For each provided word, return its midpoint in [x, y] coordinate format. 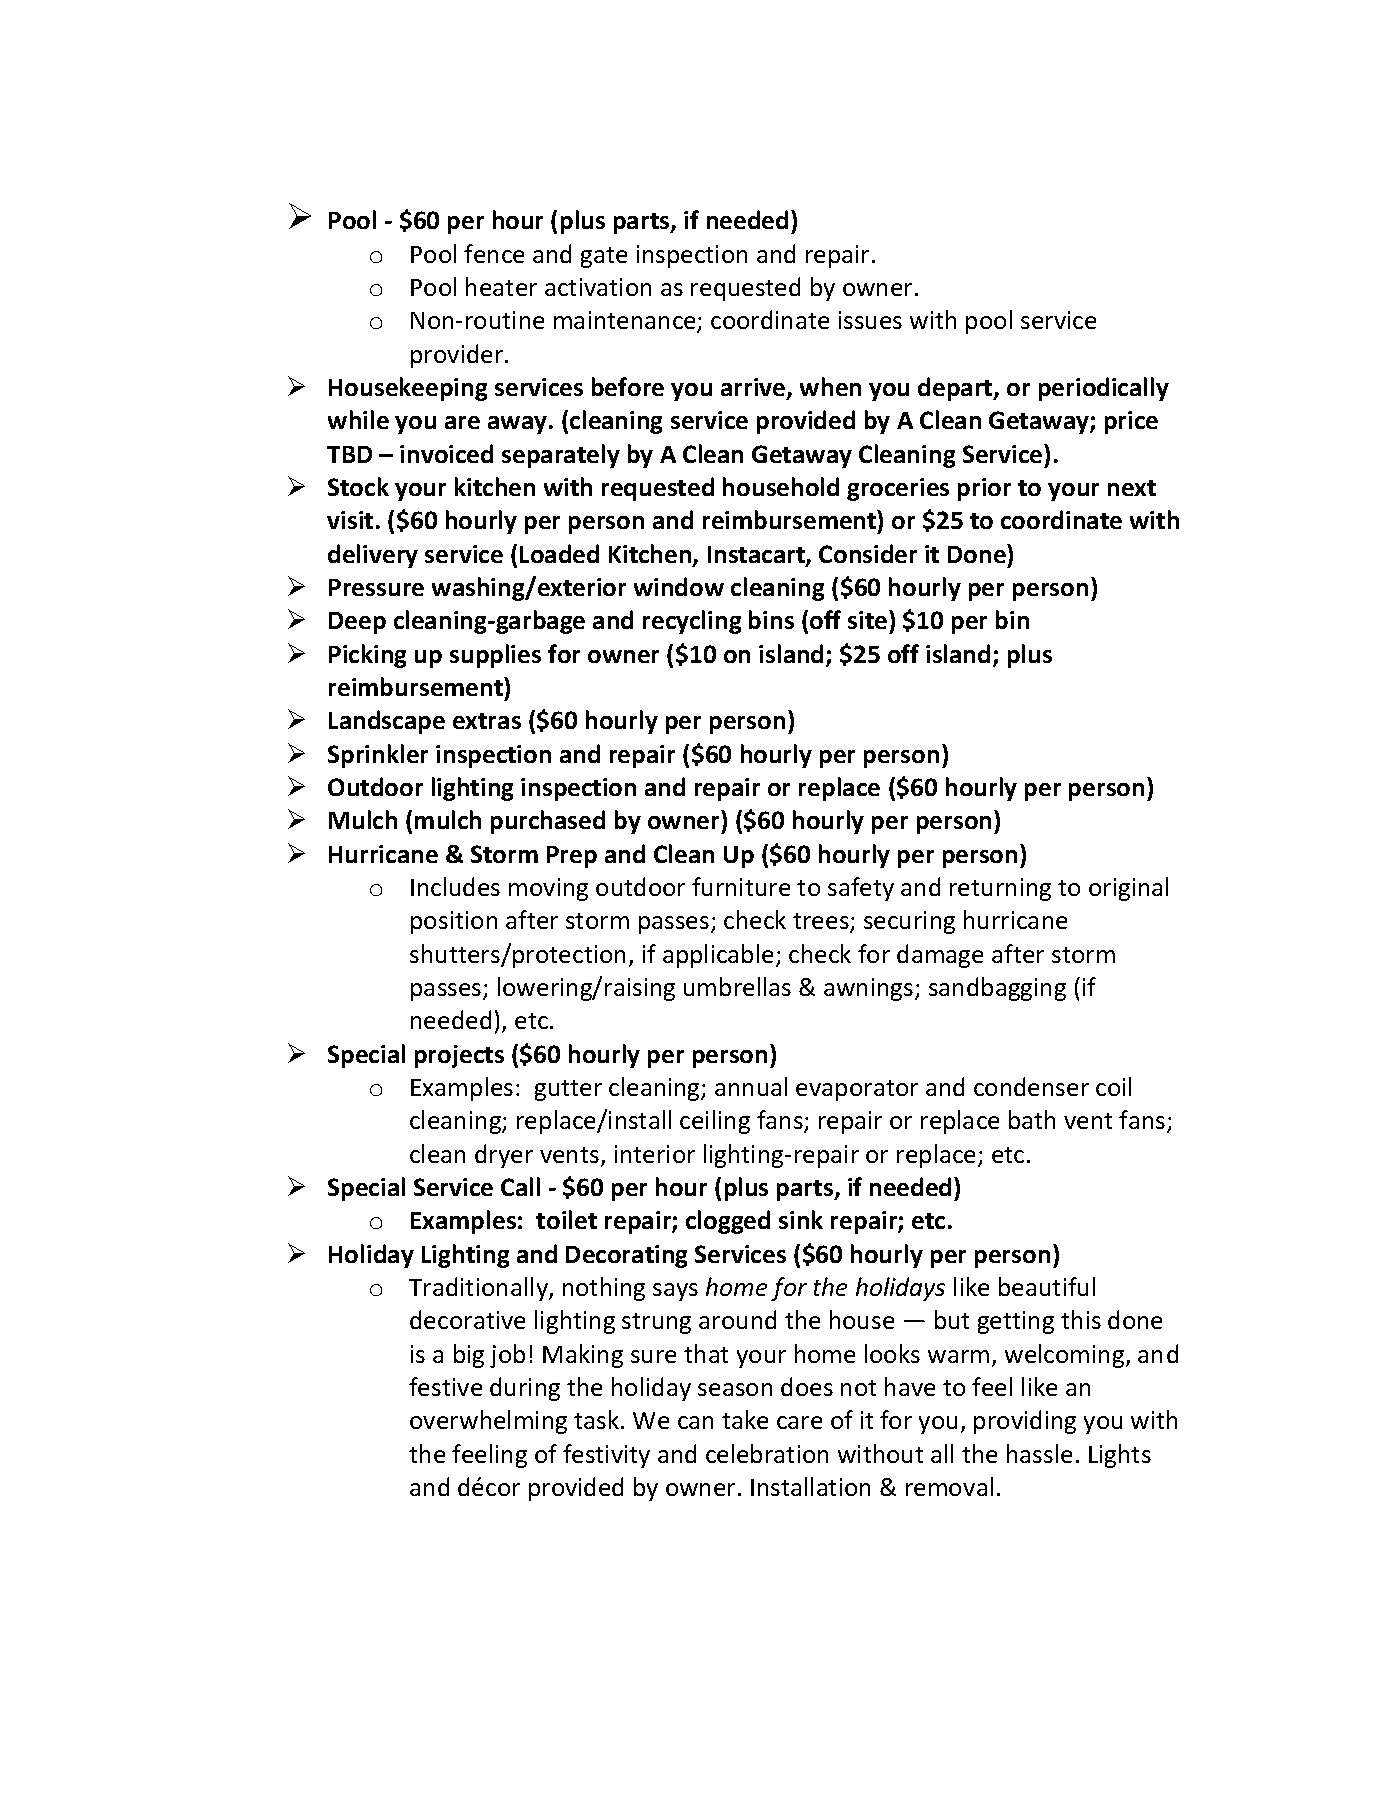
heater [501, 286]
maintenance [626, 322]
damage [940, 956]
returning [1000, 889]
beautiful [1047, 1286]
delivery [373, 556]
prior [984, 489]
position [454, 922]
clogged [728, 1222]
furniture [741, 886]
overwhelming [488, 1422]
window [679, 586]
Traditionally [479, 1289]
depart [956, 389]
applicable [718, 956]
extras [487, 721]
